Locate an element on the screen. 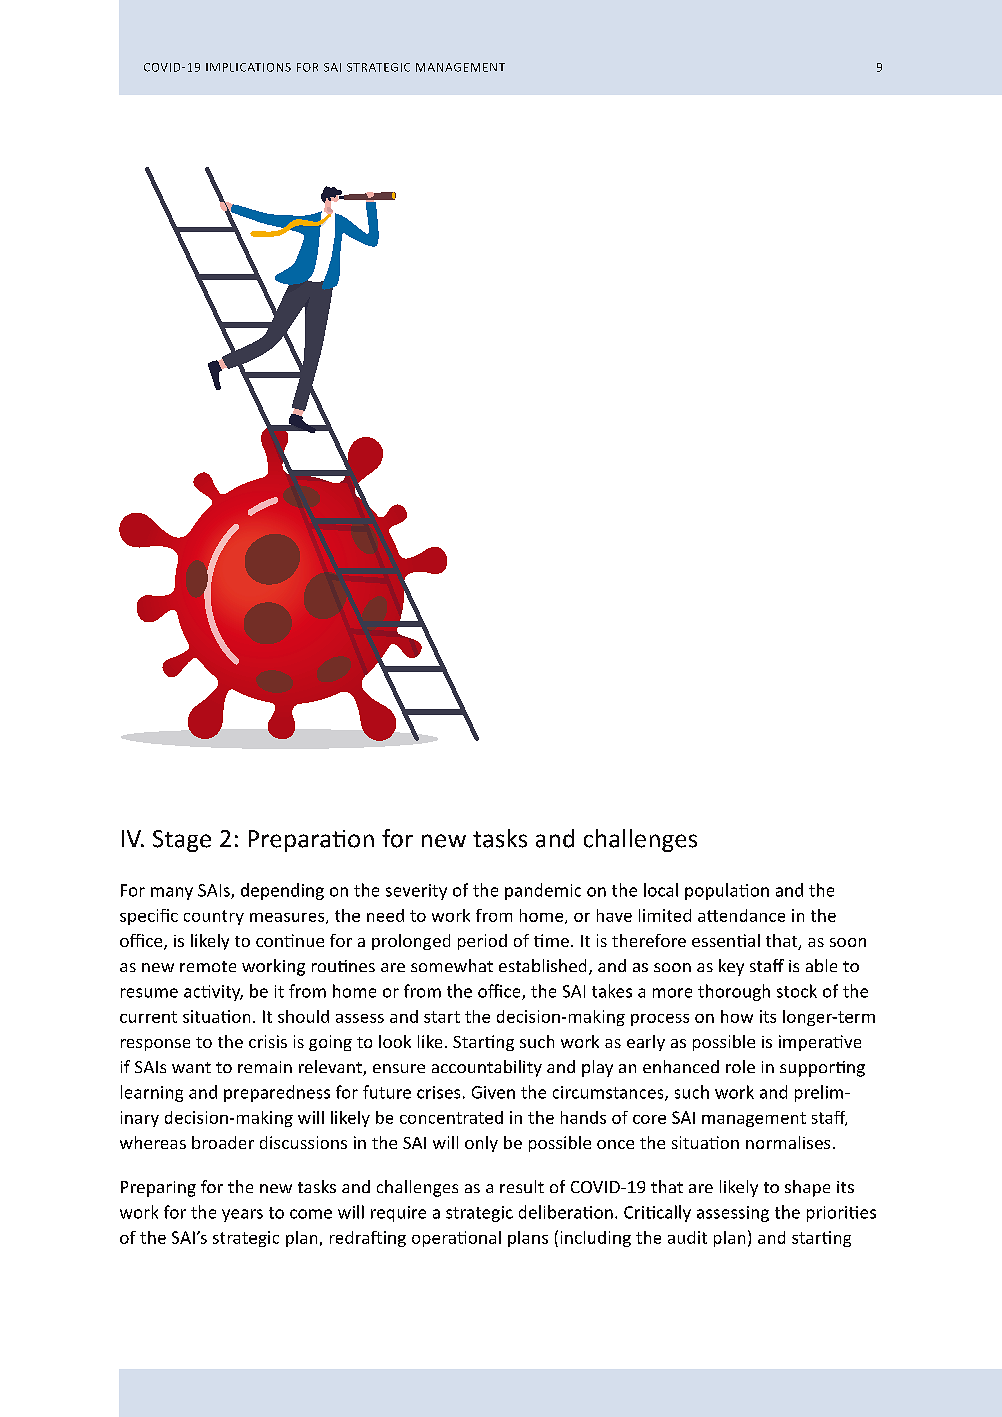  result is located at coordinates (522, 1186).
